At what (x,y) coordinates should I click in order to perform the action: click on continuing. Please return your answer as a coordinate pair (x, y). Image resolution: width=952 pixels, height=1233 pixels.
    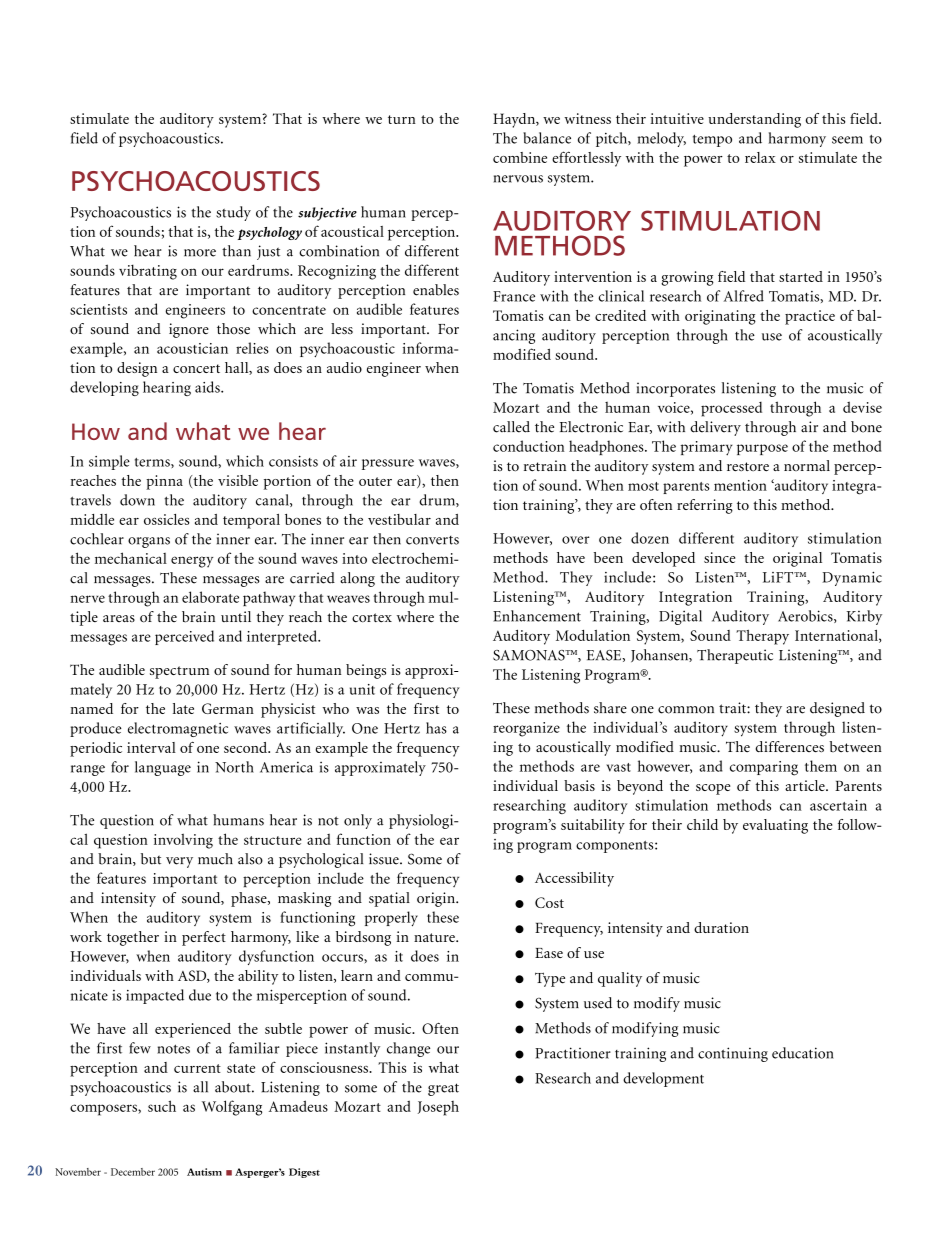
    Looking at the image, I should click on (733, 1054).
